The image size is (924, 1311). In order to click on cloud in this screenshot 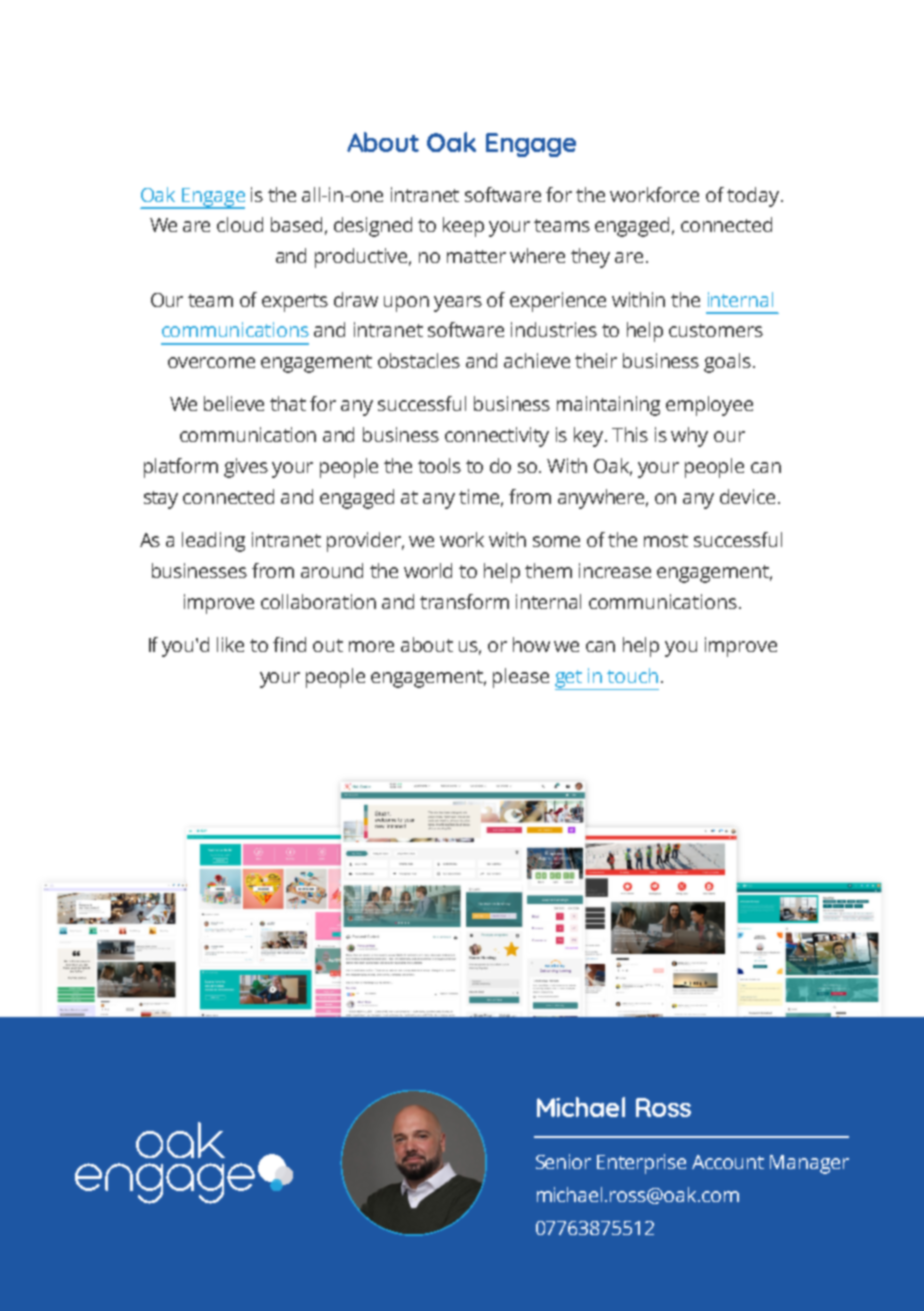, I will do `click(240, 224)`.
